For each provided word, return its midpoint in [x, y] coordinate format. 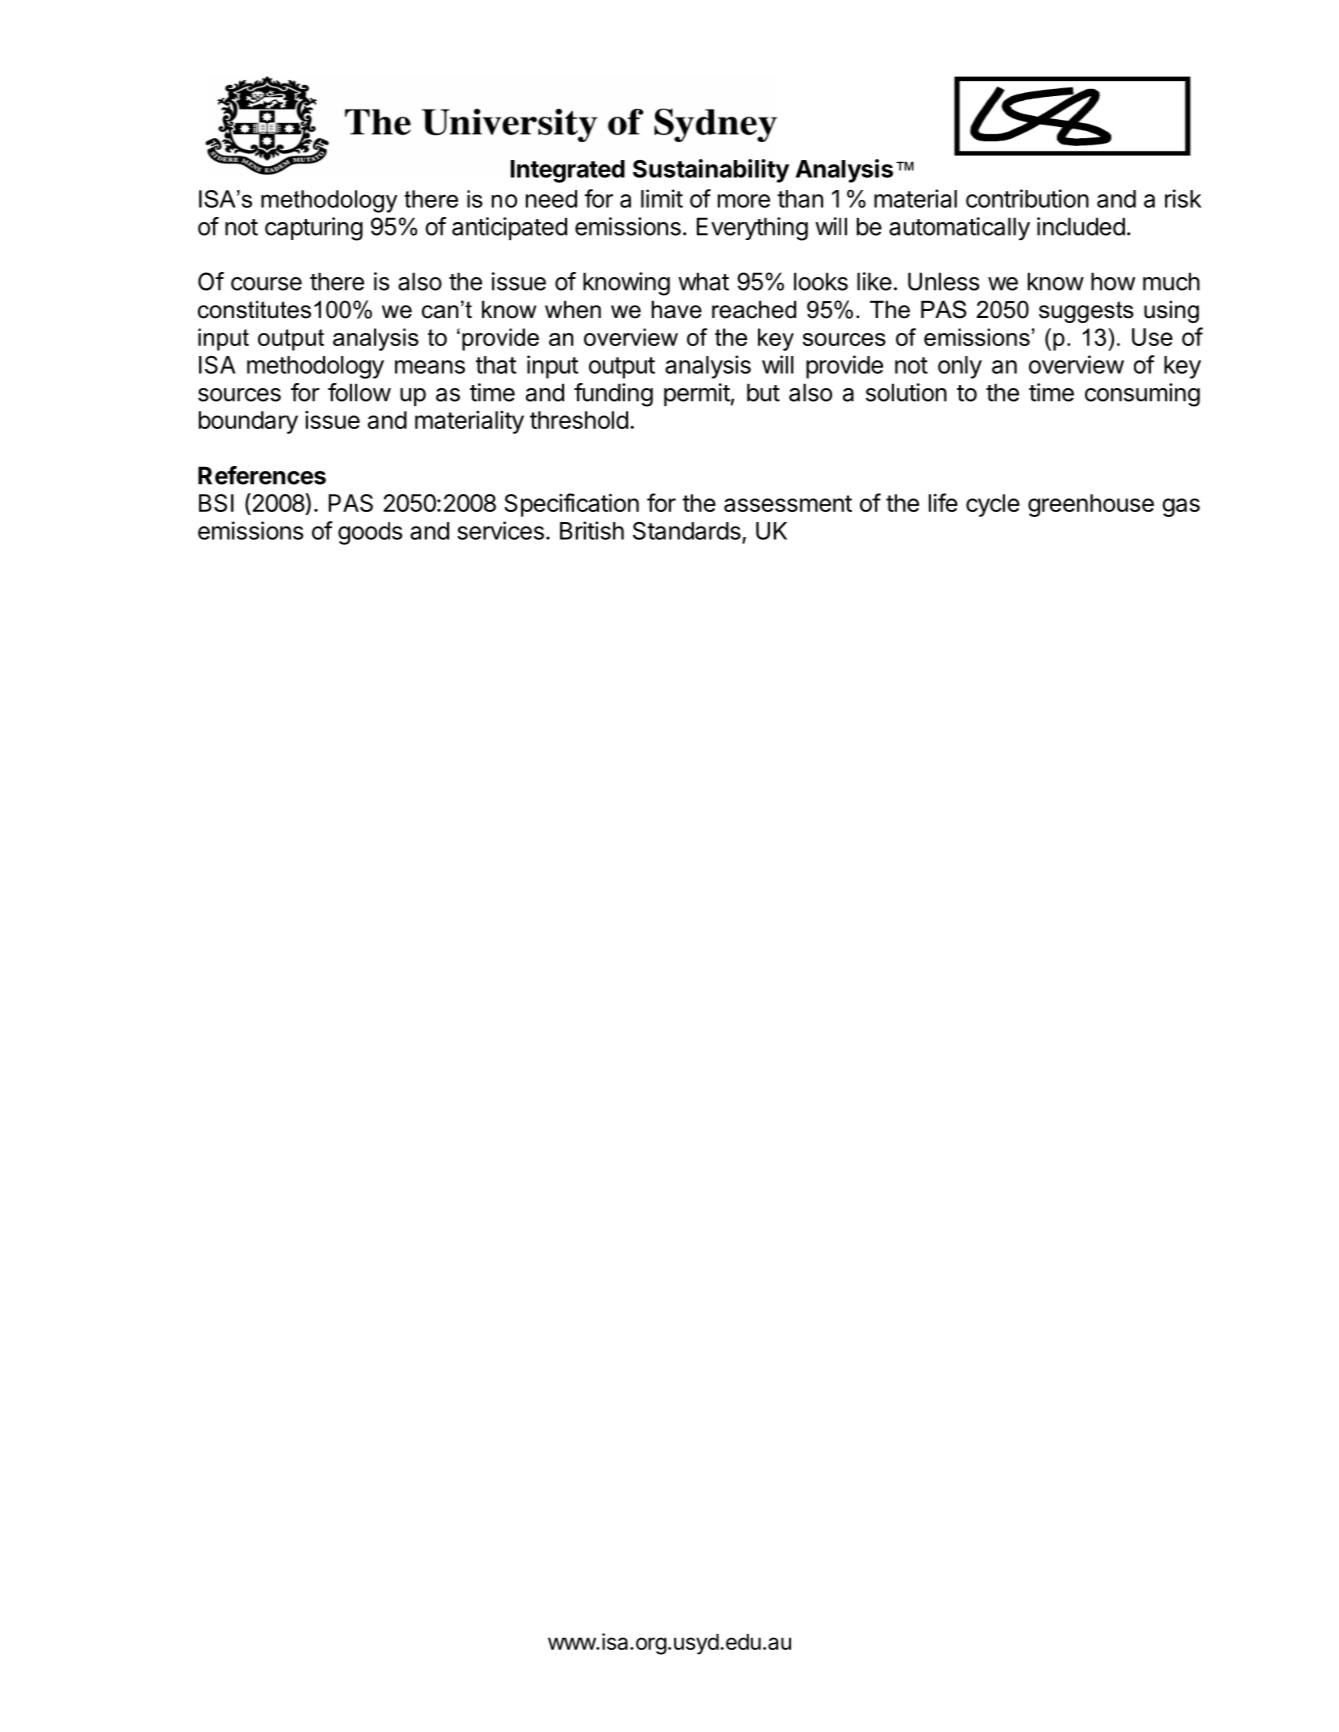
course [266, 284]
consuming [1142, 395]
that [496, 365]
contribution [1027, 198]
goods [370, 533]
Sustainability [711, 171]
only [960, 367]
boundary [248, 422]
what [703, 281]
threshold [579, 420]
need [551, 199]
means [430, 367]
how [1113, 281]
